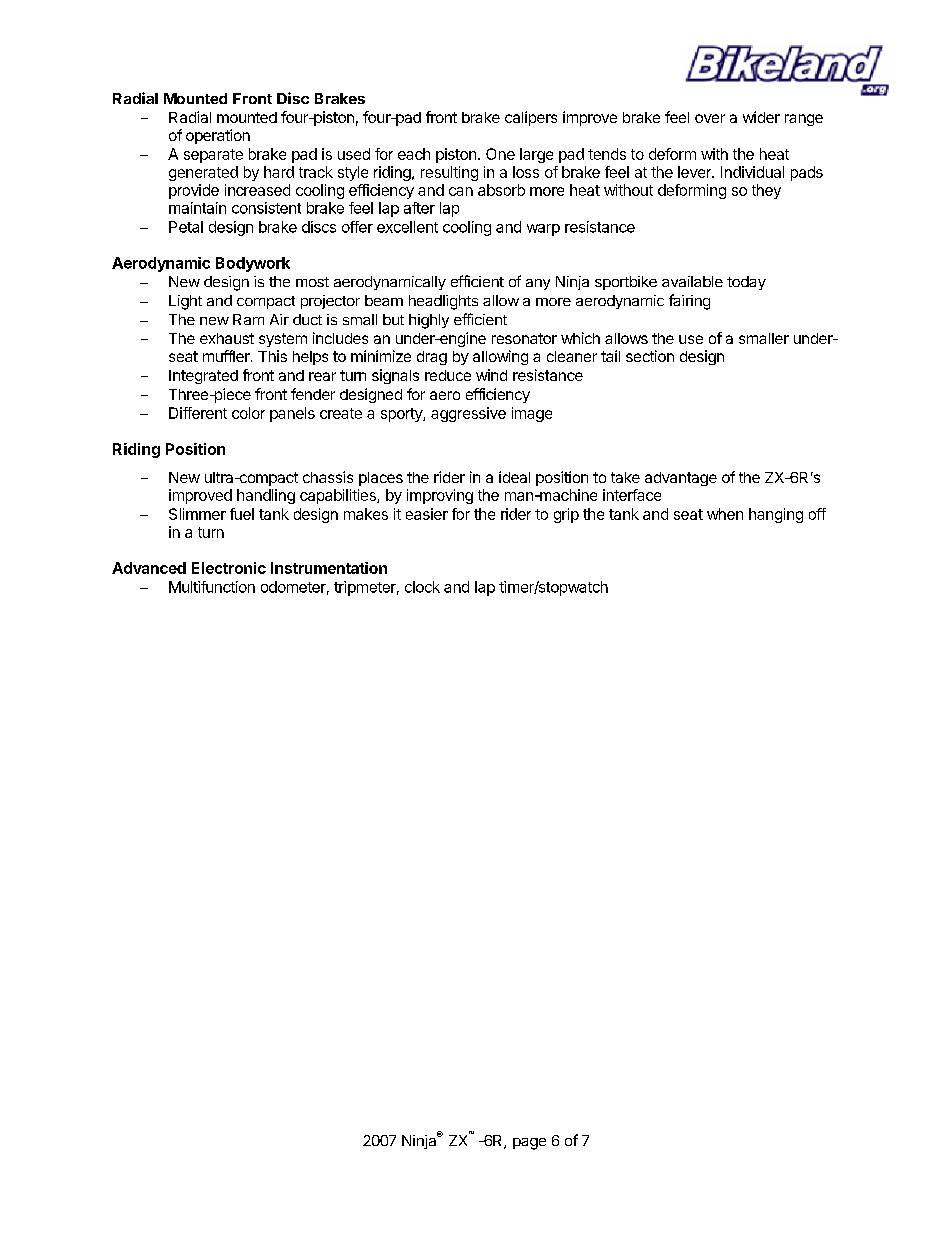 The height and width of the screenshot is (1233, 952). What do you see at coordinates (725, 514) in the screenshot?
I see `when` at bounding box center [725, 514].
